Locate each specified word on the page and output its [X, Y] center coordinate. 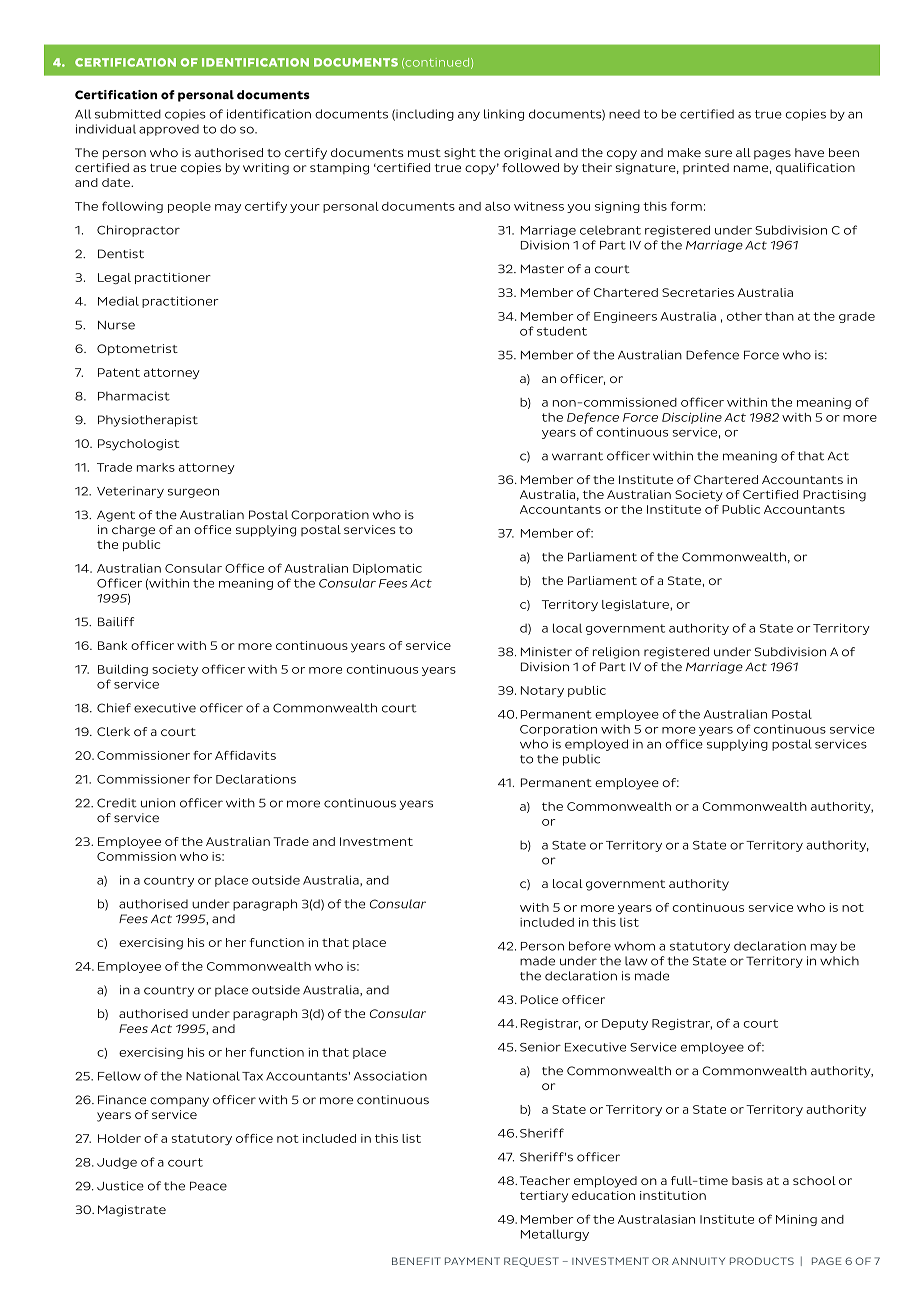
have [809, 152]
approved [169, 130]
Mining [796, 1220]
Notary [542, 691]
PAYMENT [472, 1261]
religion [616, 653]
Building [123, 670]
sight [460, 154]
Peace [208, 1186]
